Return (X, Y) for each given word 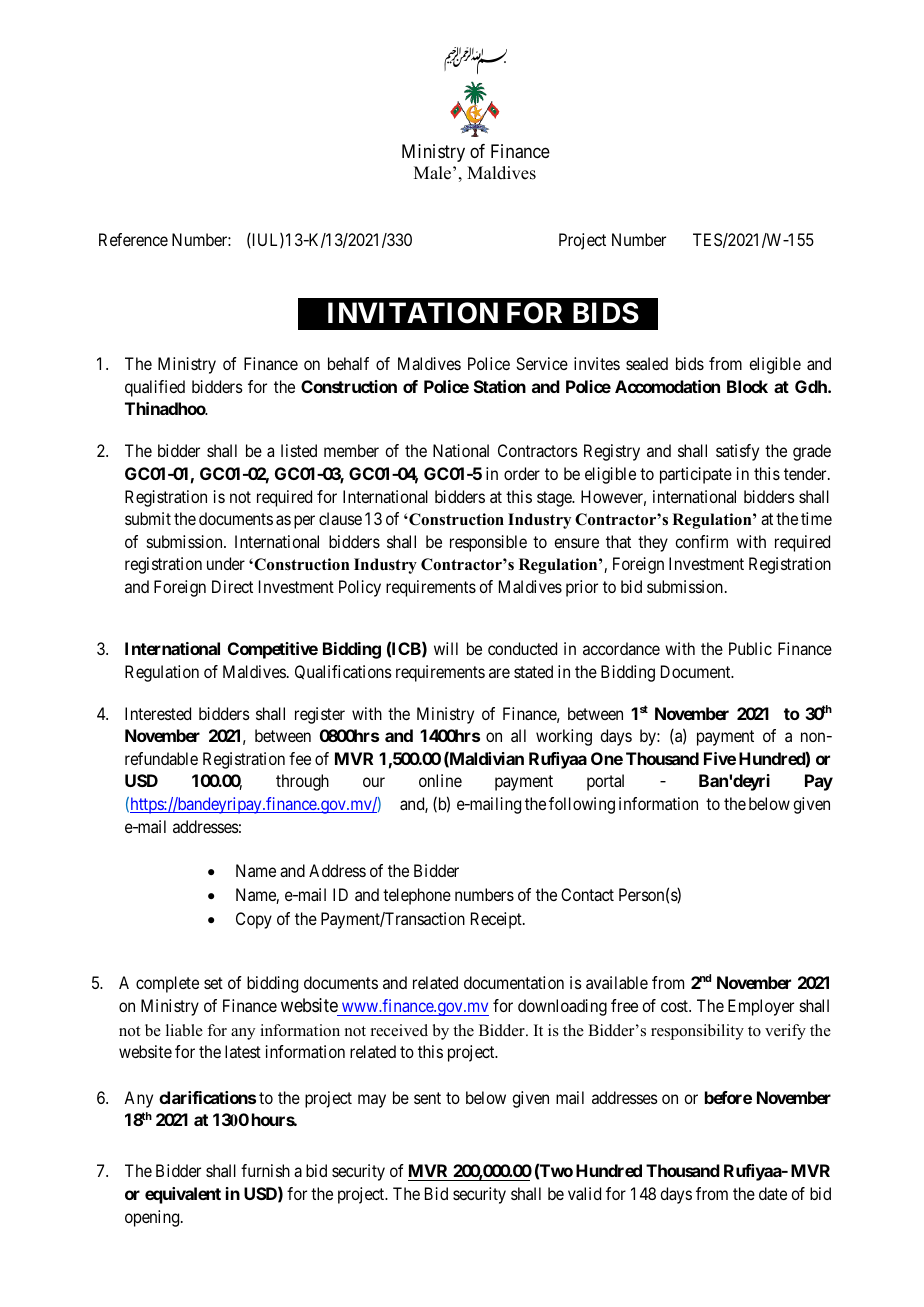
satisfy (737, 452)
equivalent (183, 1195)
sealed (647, 363)
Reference (133, 239)
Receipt (497, 920)
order (522, 473)
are (499, 673)
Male (434, 173)
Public (750, 648)
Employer (761, 1007)
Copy (254, 920)
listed (299, 450)
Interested (158, 713)
